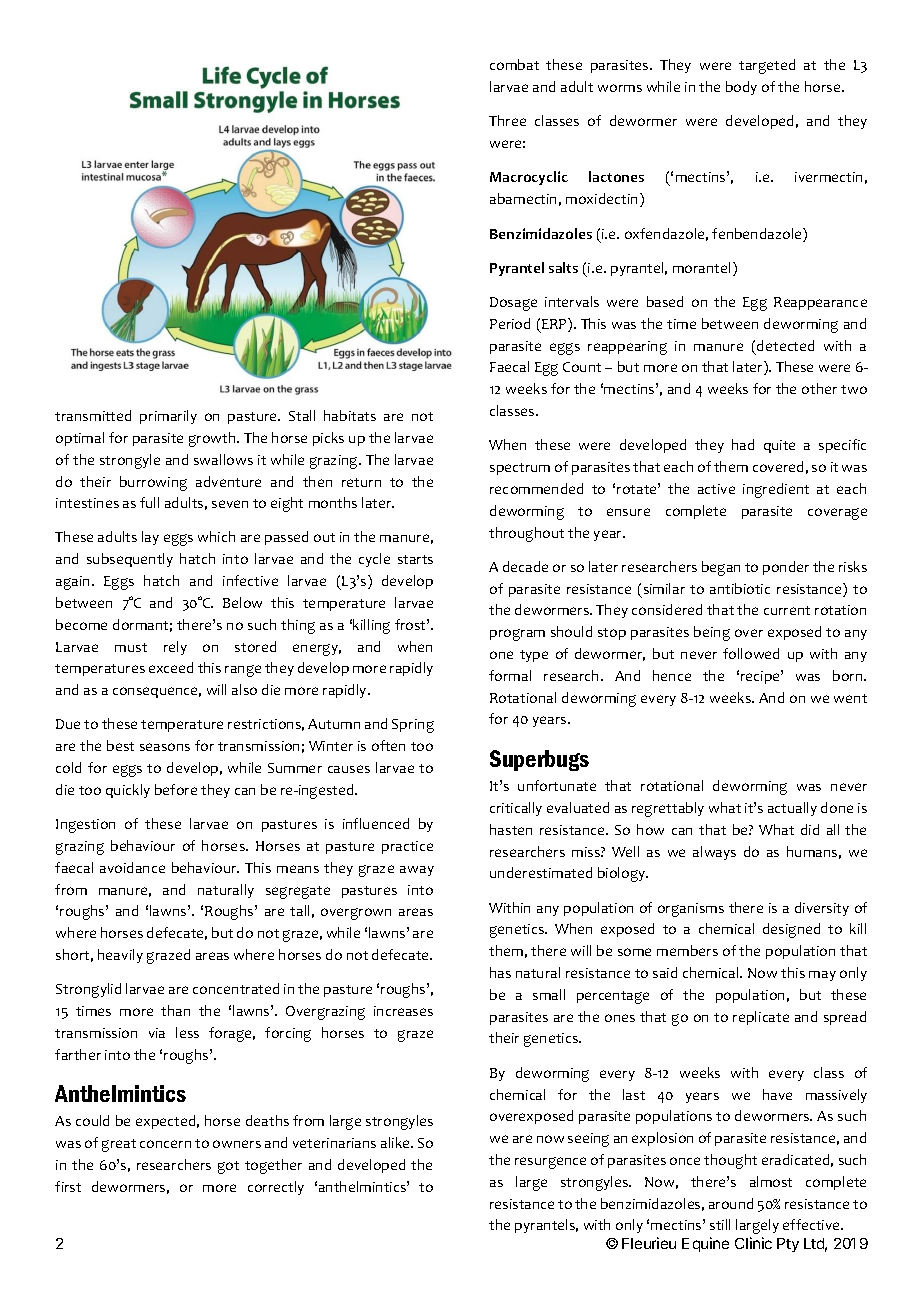  I want to click on followed, so click(751, 653).
